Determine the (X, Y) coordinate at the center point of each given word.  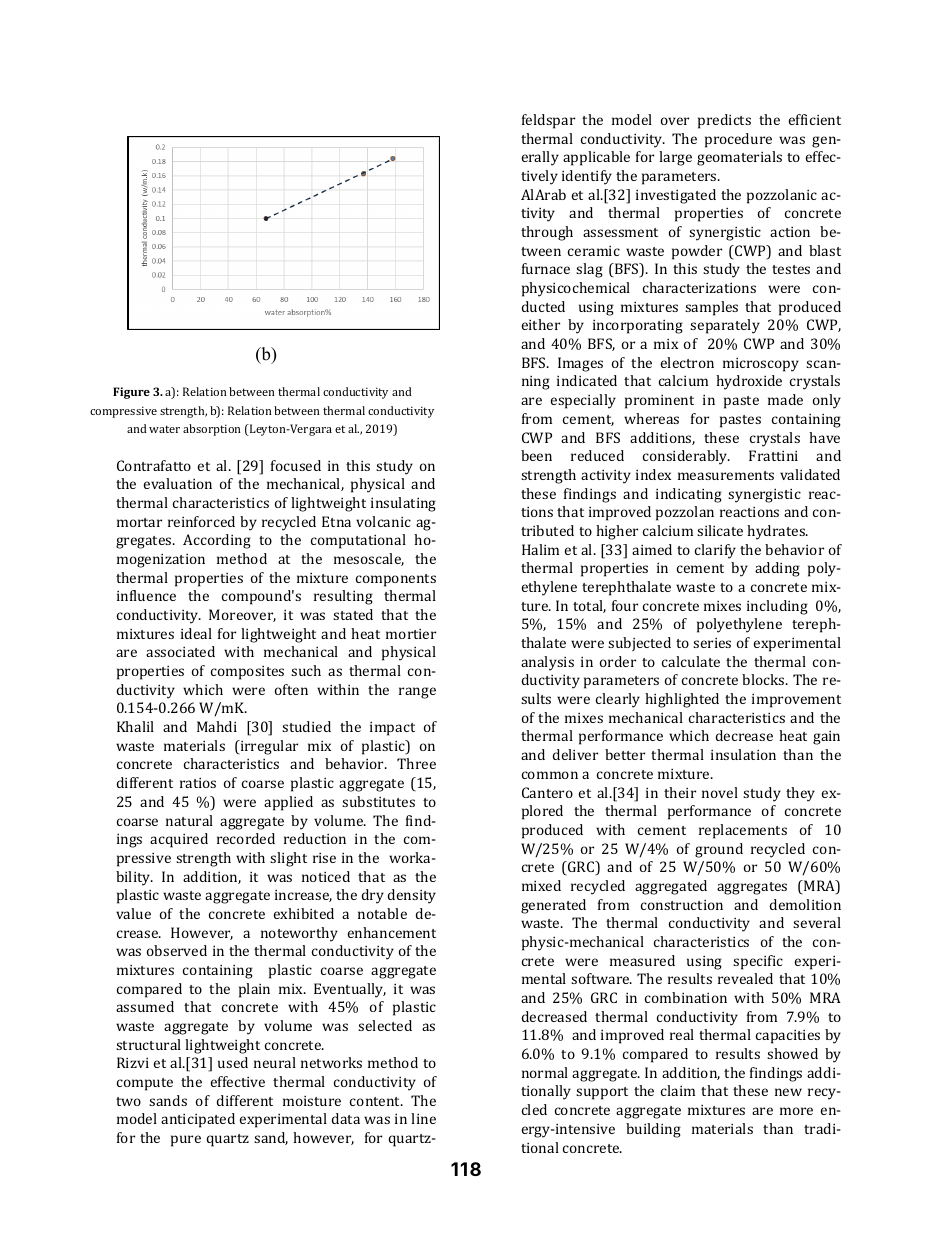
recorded (246, 838)
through (547, 233)
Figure (131, 393)
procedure (738, 140)
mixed (541, 885)
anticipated (198, 1120)
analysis (547, 663)
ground (719, 850)
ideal (196, 633)
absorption (212, 430)
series (712, 643)
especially (583, 401)
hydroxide (749, 382)
